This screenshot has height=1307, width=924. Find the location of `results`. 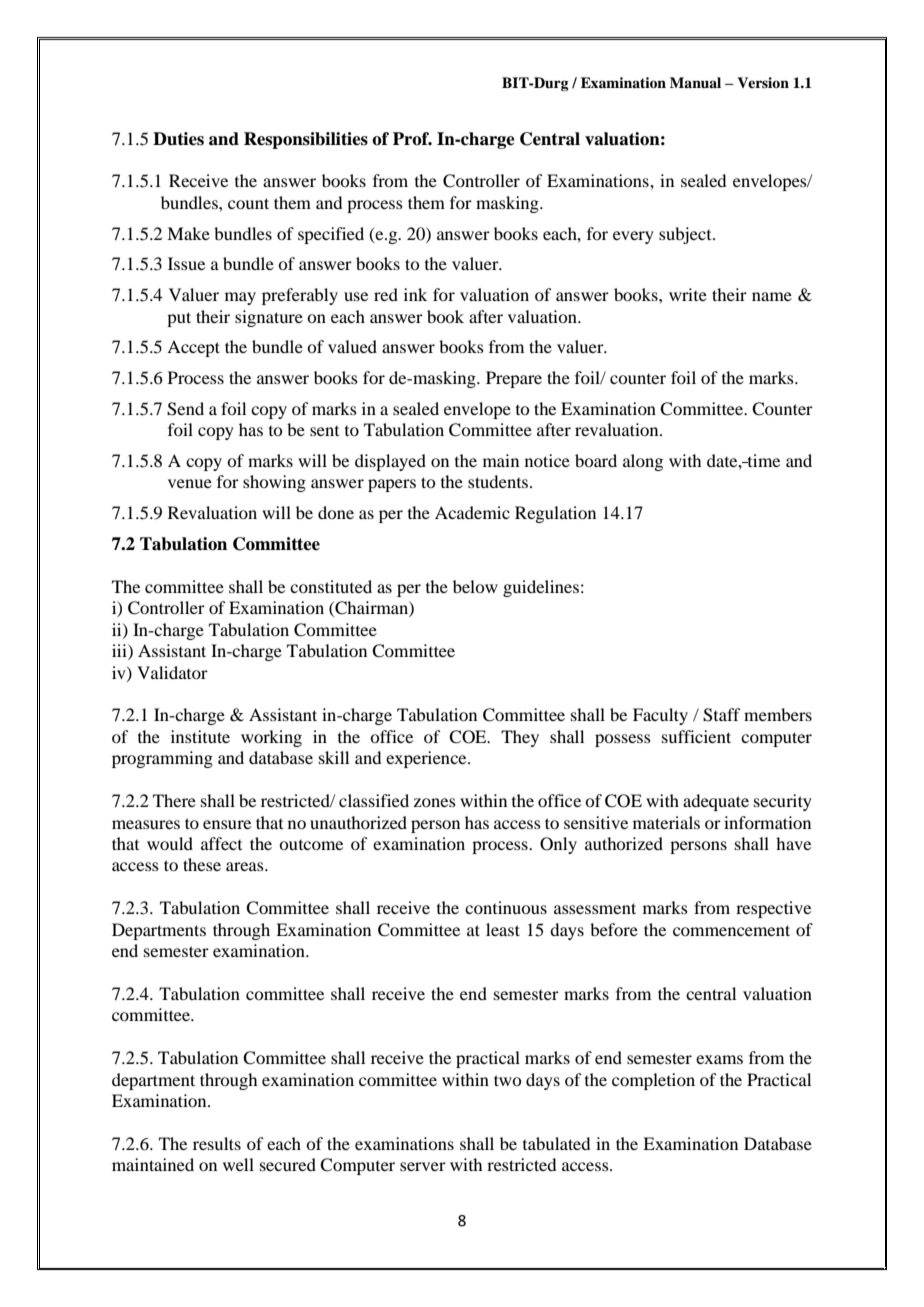

results is located at coordinates (217, 1143).
